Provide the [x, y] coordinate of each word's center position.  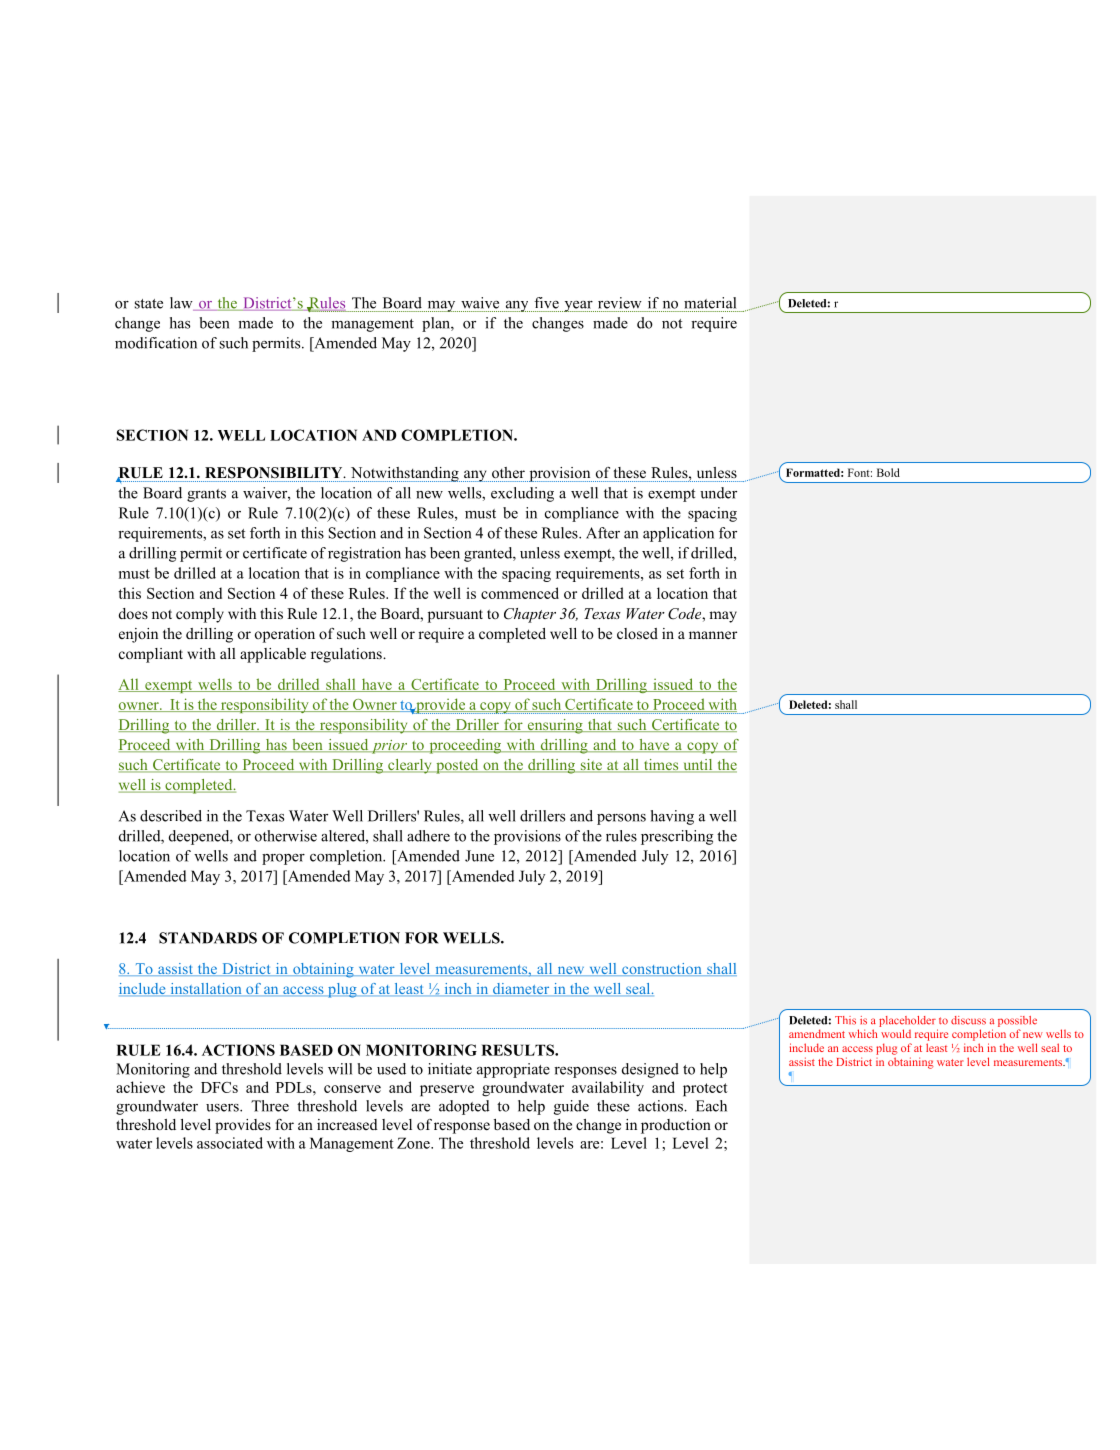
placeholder [907, 1021]
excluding [522, 494]
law [182, 304]
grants [206, 495]
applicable [273, 655]
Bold [888, 472]
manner [713, 635]
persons [621, 819]
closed [637, 633]
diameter [521, 989]
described [171, 816]
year [578, 306]
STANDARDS [208, 938]
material [710, 303]
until [698, 766]
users [223, 1108]
